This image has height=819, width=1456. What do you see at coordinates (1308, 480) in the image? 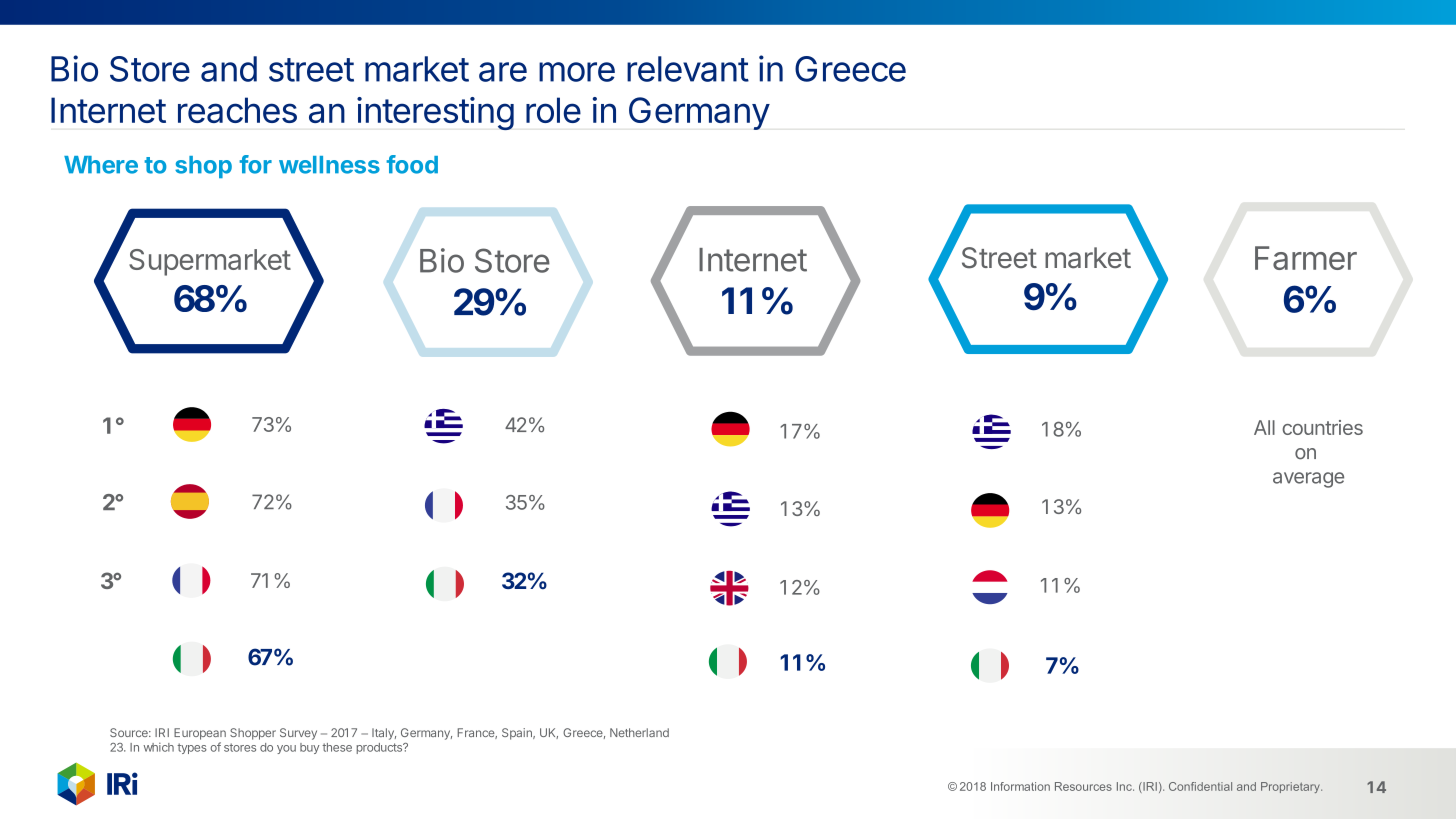
I see `average` at bounding box center [1308, 480].
